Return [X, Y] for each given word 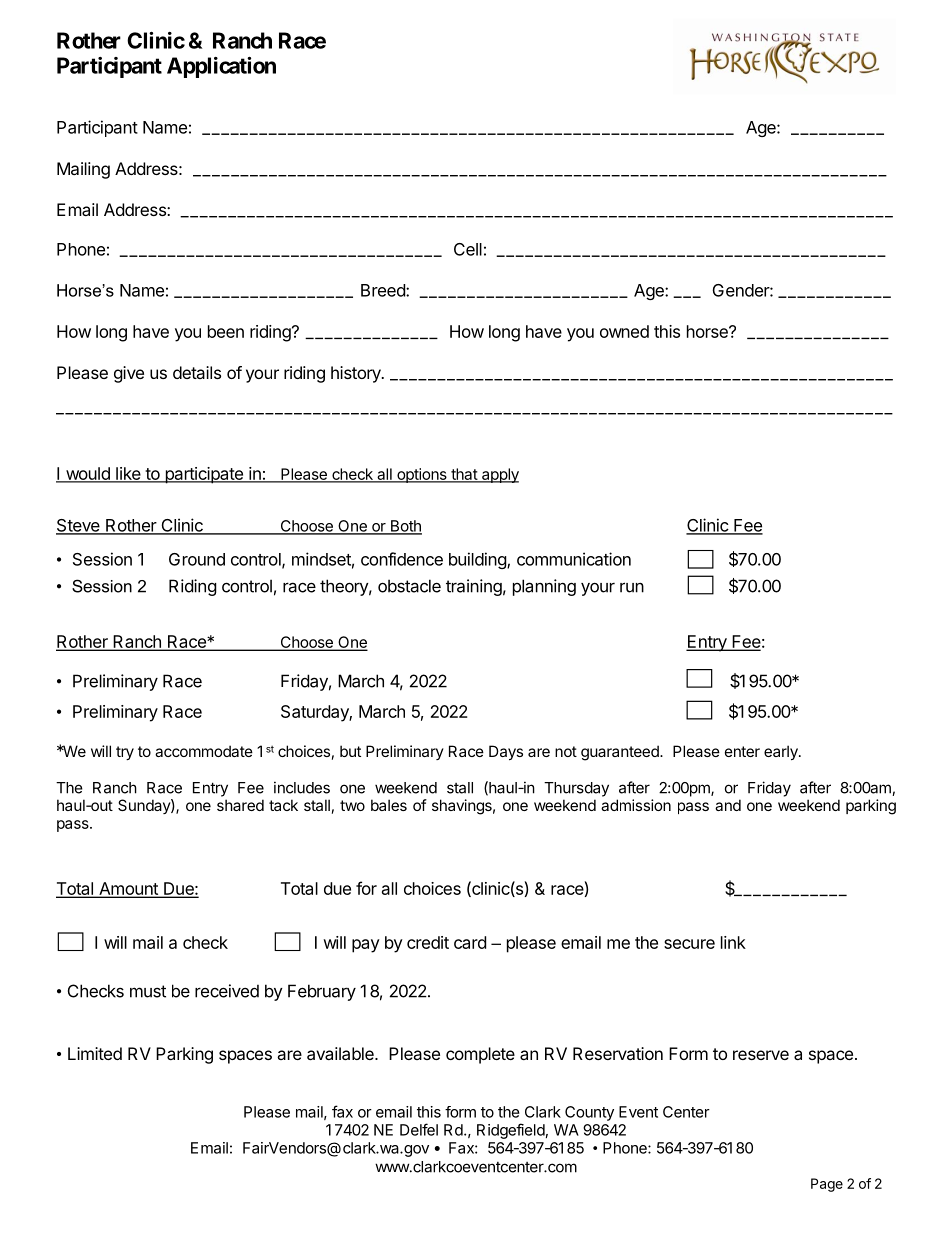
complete [480, 1055]
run [632, 587]
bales [389, 805]
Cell [468, 249]
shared [240, 805]
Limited [95, 1053]
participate [204, 475]
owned [624, 331]
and [728, 805]
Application [221, 67]
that [464, 475]
